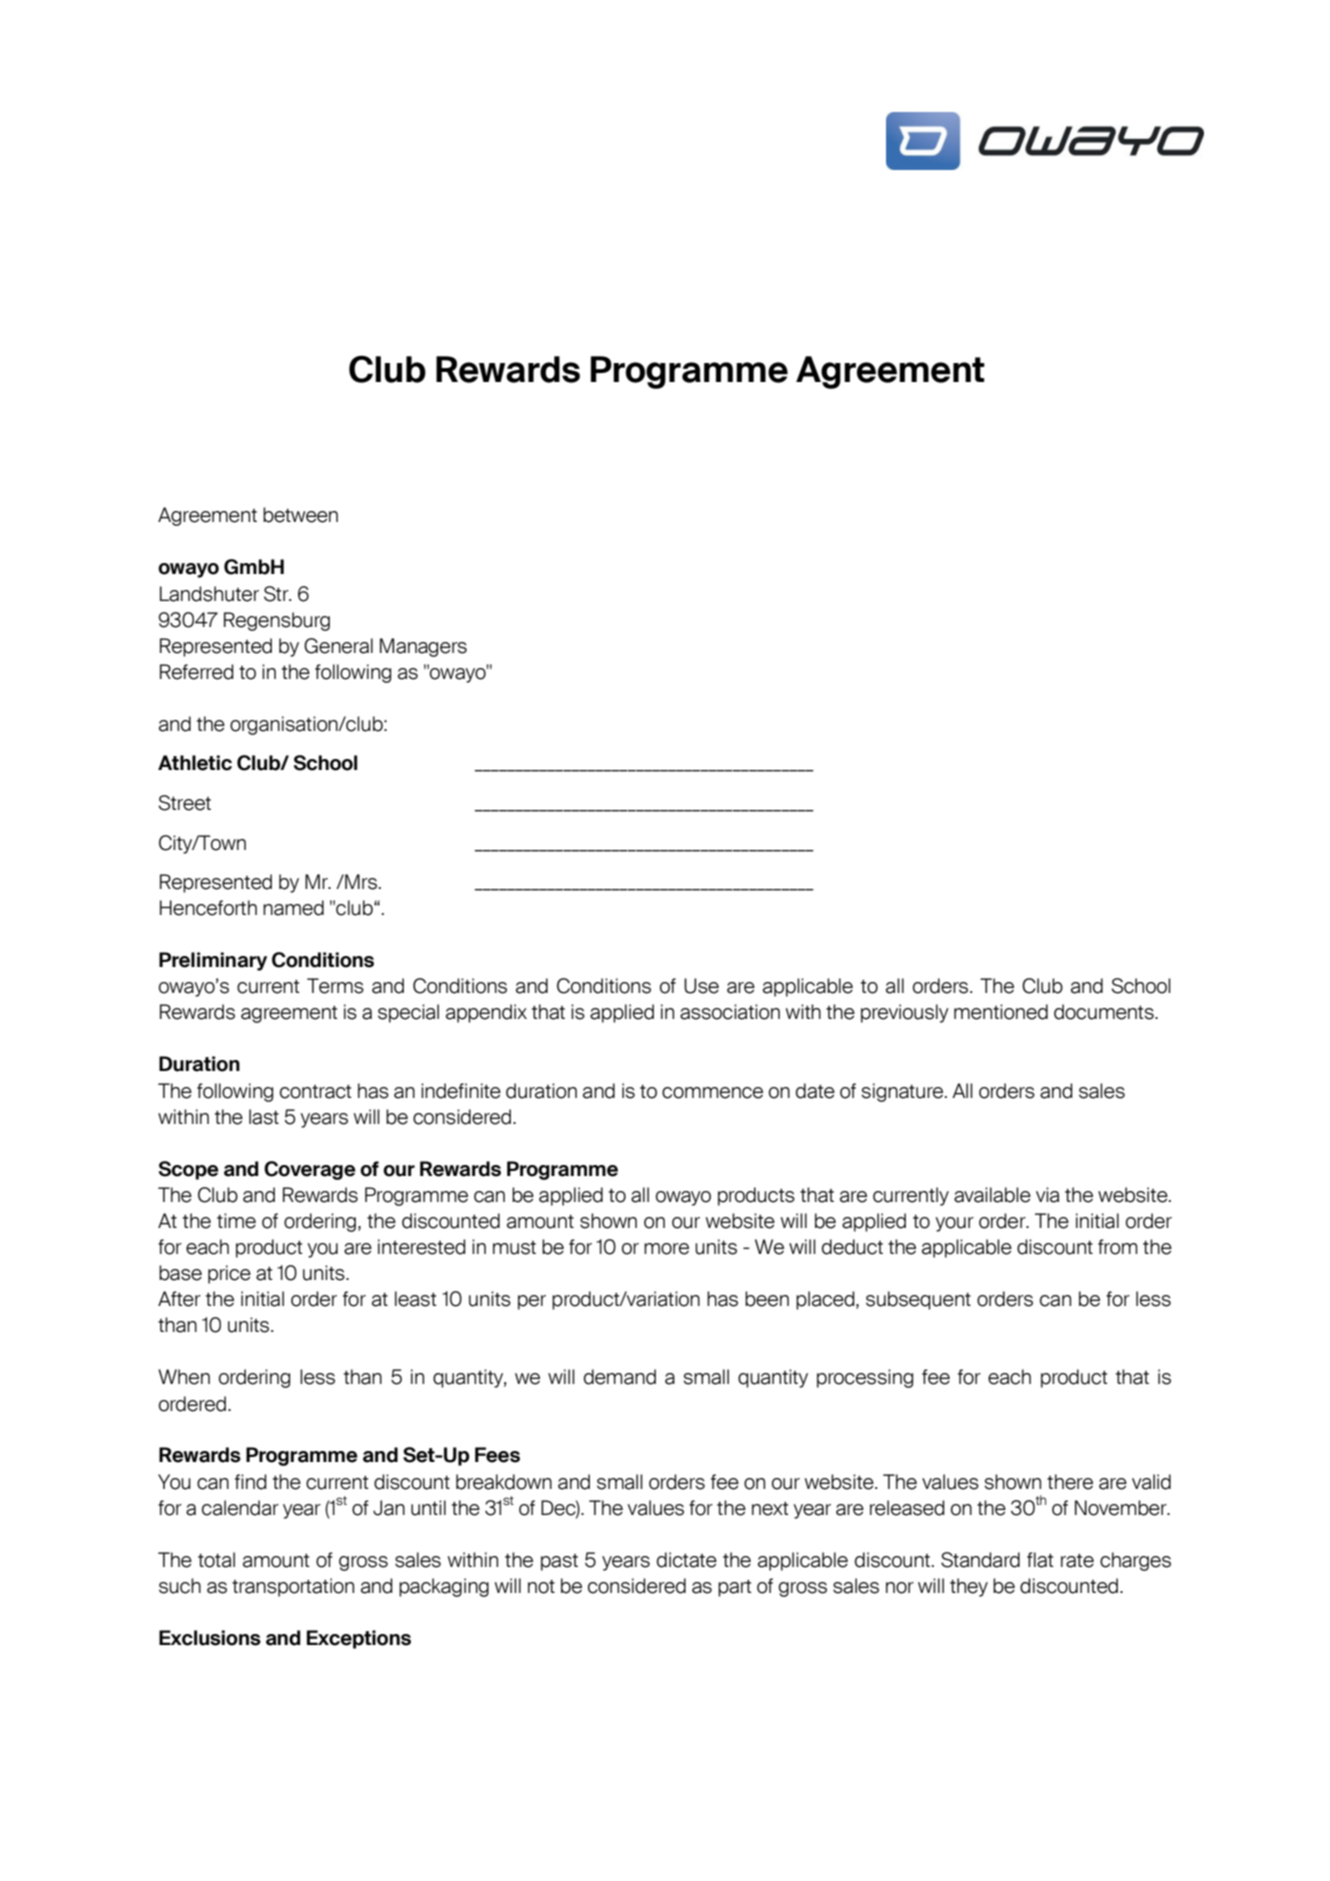  What do you see at coordinates (735, 1588) in the screenshot?
I see `part` at bounding box center [735, 1588].
